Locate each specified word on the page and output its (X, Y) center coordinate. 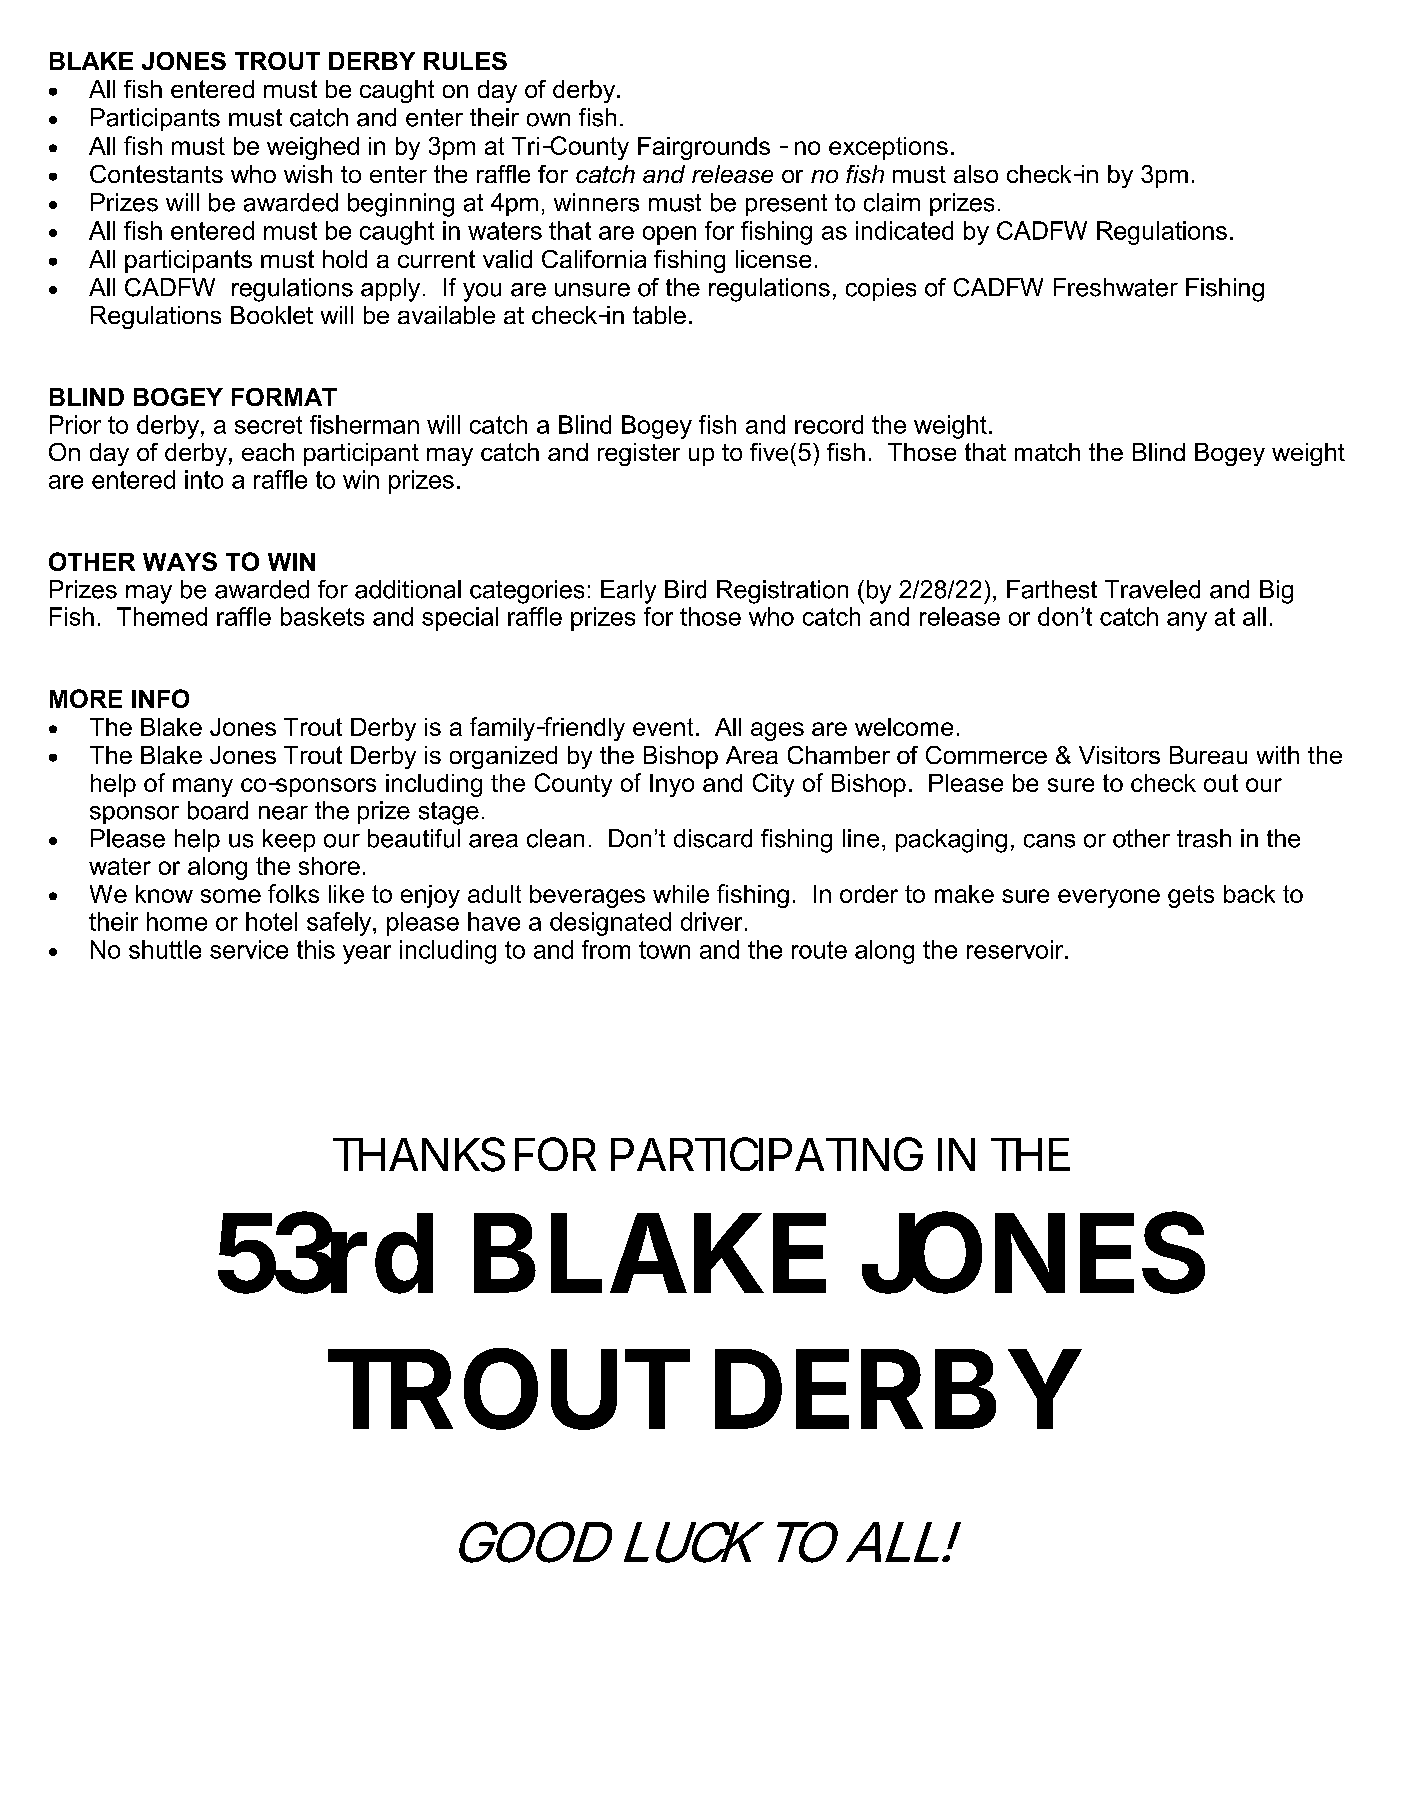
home (177, 921)
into (204, 479)
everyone (1109, 898)
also (976, 174)
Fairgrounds (704, 148)
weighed (313, 148)
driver (711, 921)
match (1047, 452)
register (639, 454)
